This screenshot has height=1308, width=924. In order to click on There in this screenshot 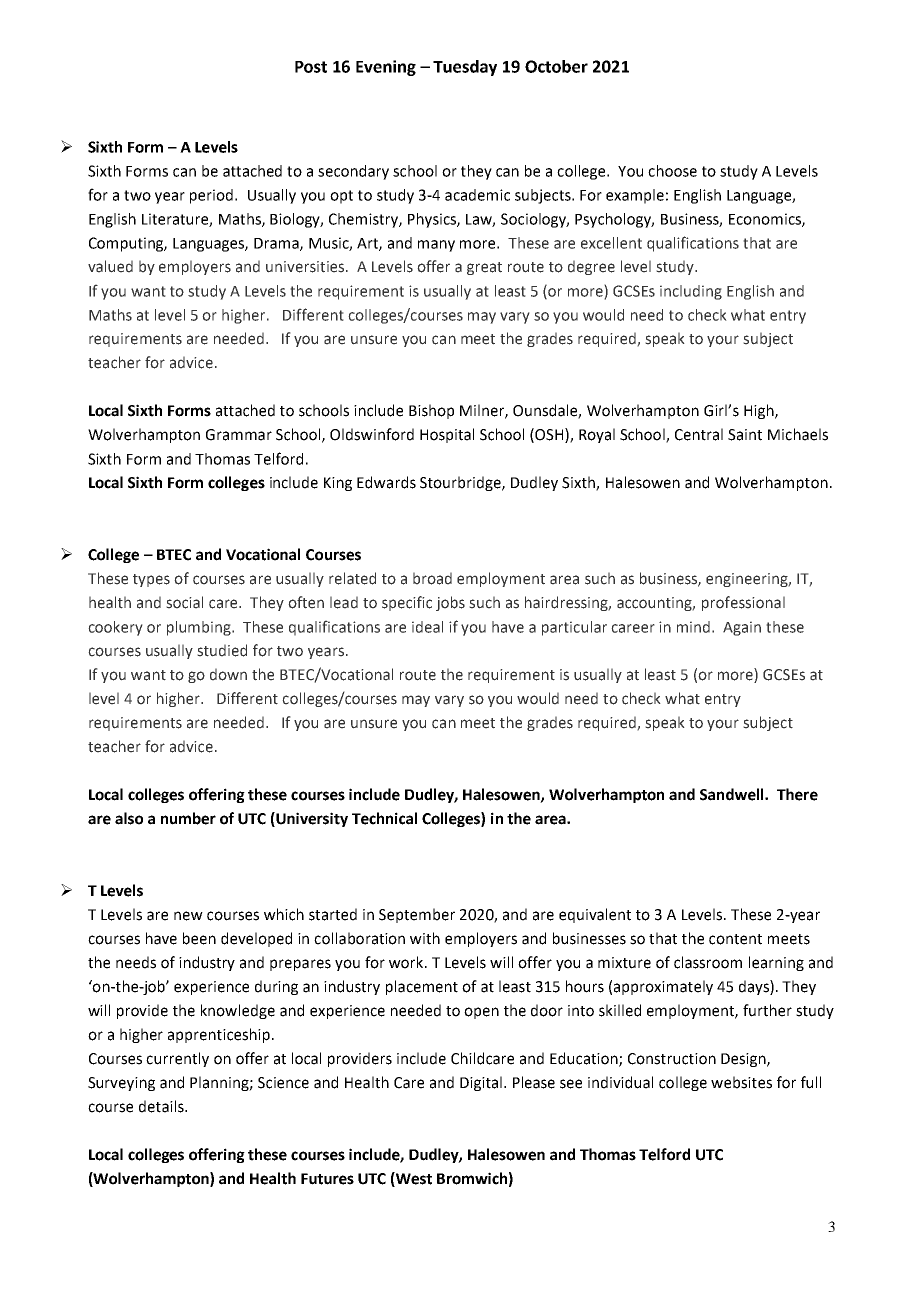, I will do `click(797, 794)`.
